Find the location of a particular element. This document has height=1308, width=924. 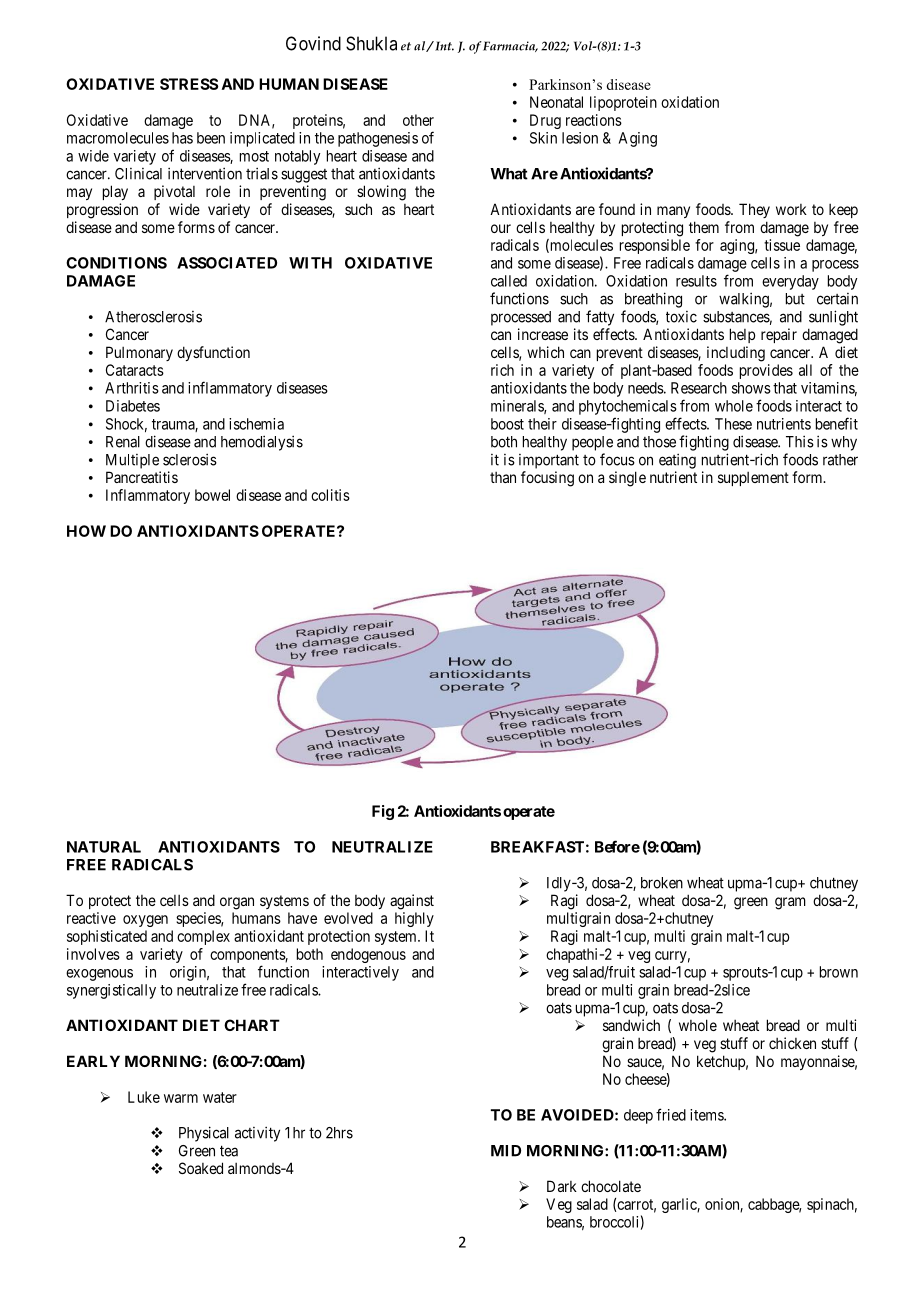

items is located at coordinates (707, 1115).
